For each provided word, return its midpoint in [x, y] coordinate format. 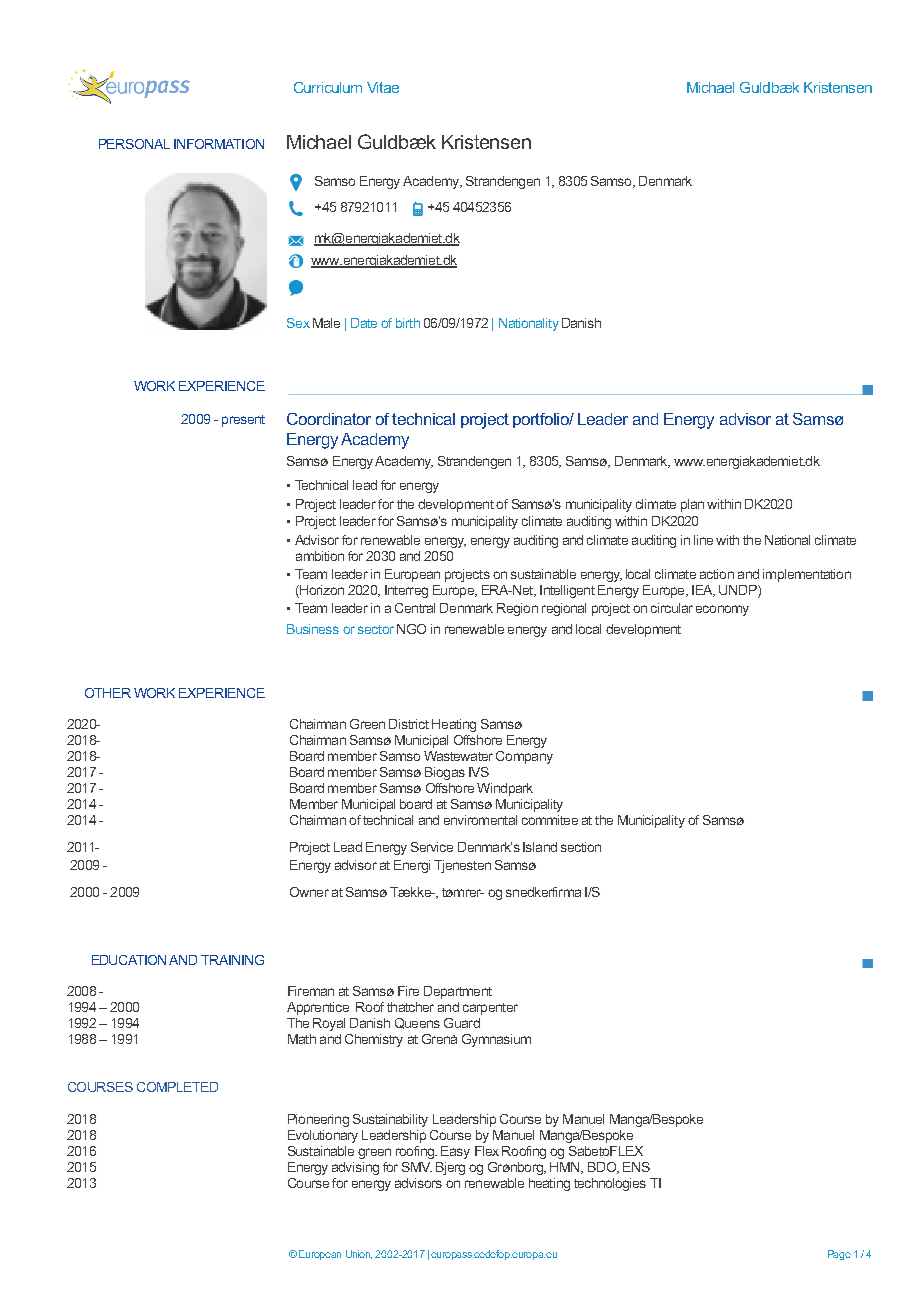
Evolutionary [323, 1136]
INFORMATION [219, 144]
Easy [455, 1152]
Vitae [383, 87]
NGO [411, 629]
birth [408, 323]
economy [722, 610]
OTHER [108, 693]
